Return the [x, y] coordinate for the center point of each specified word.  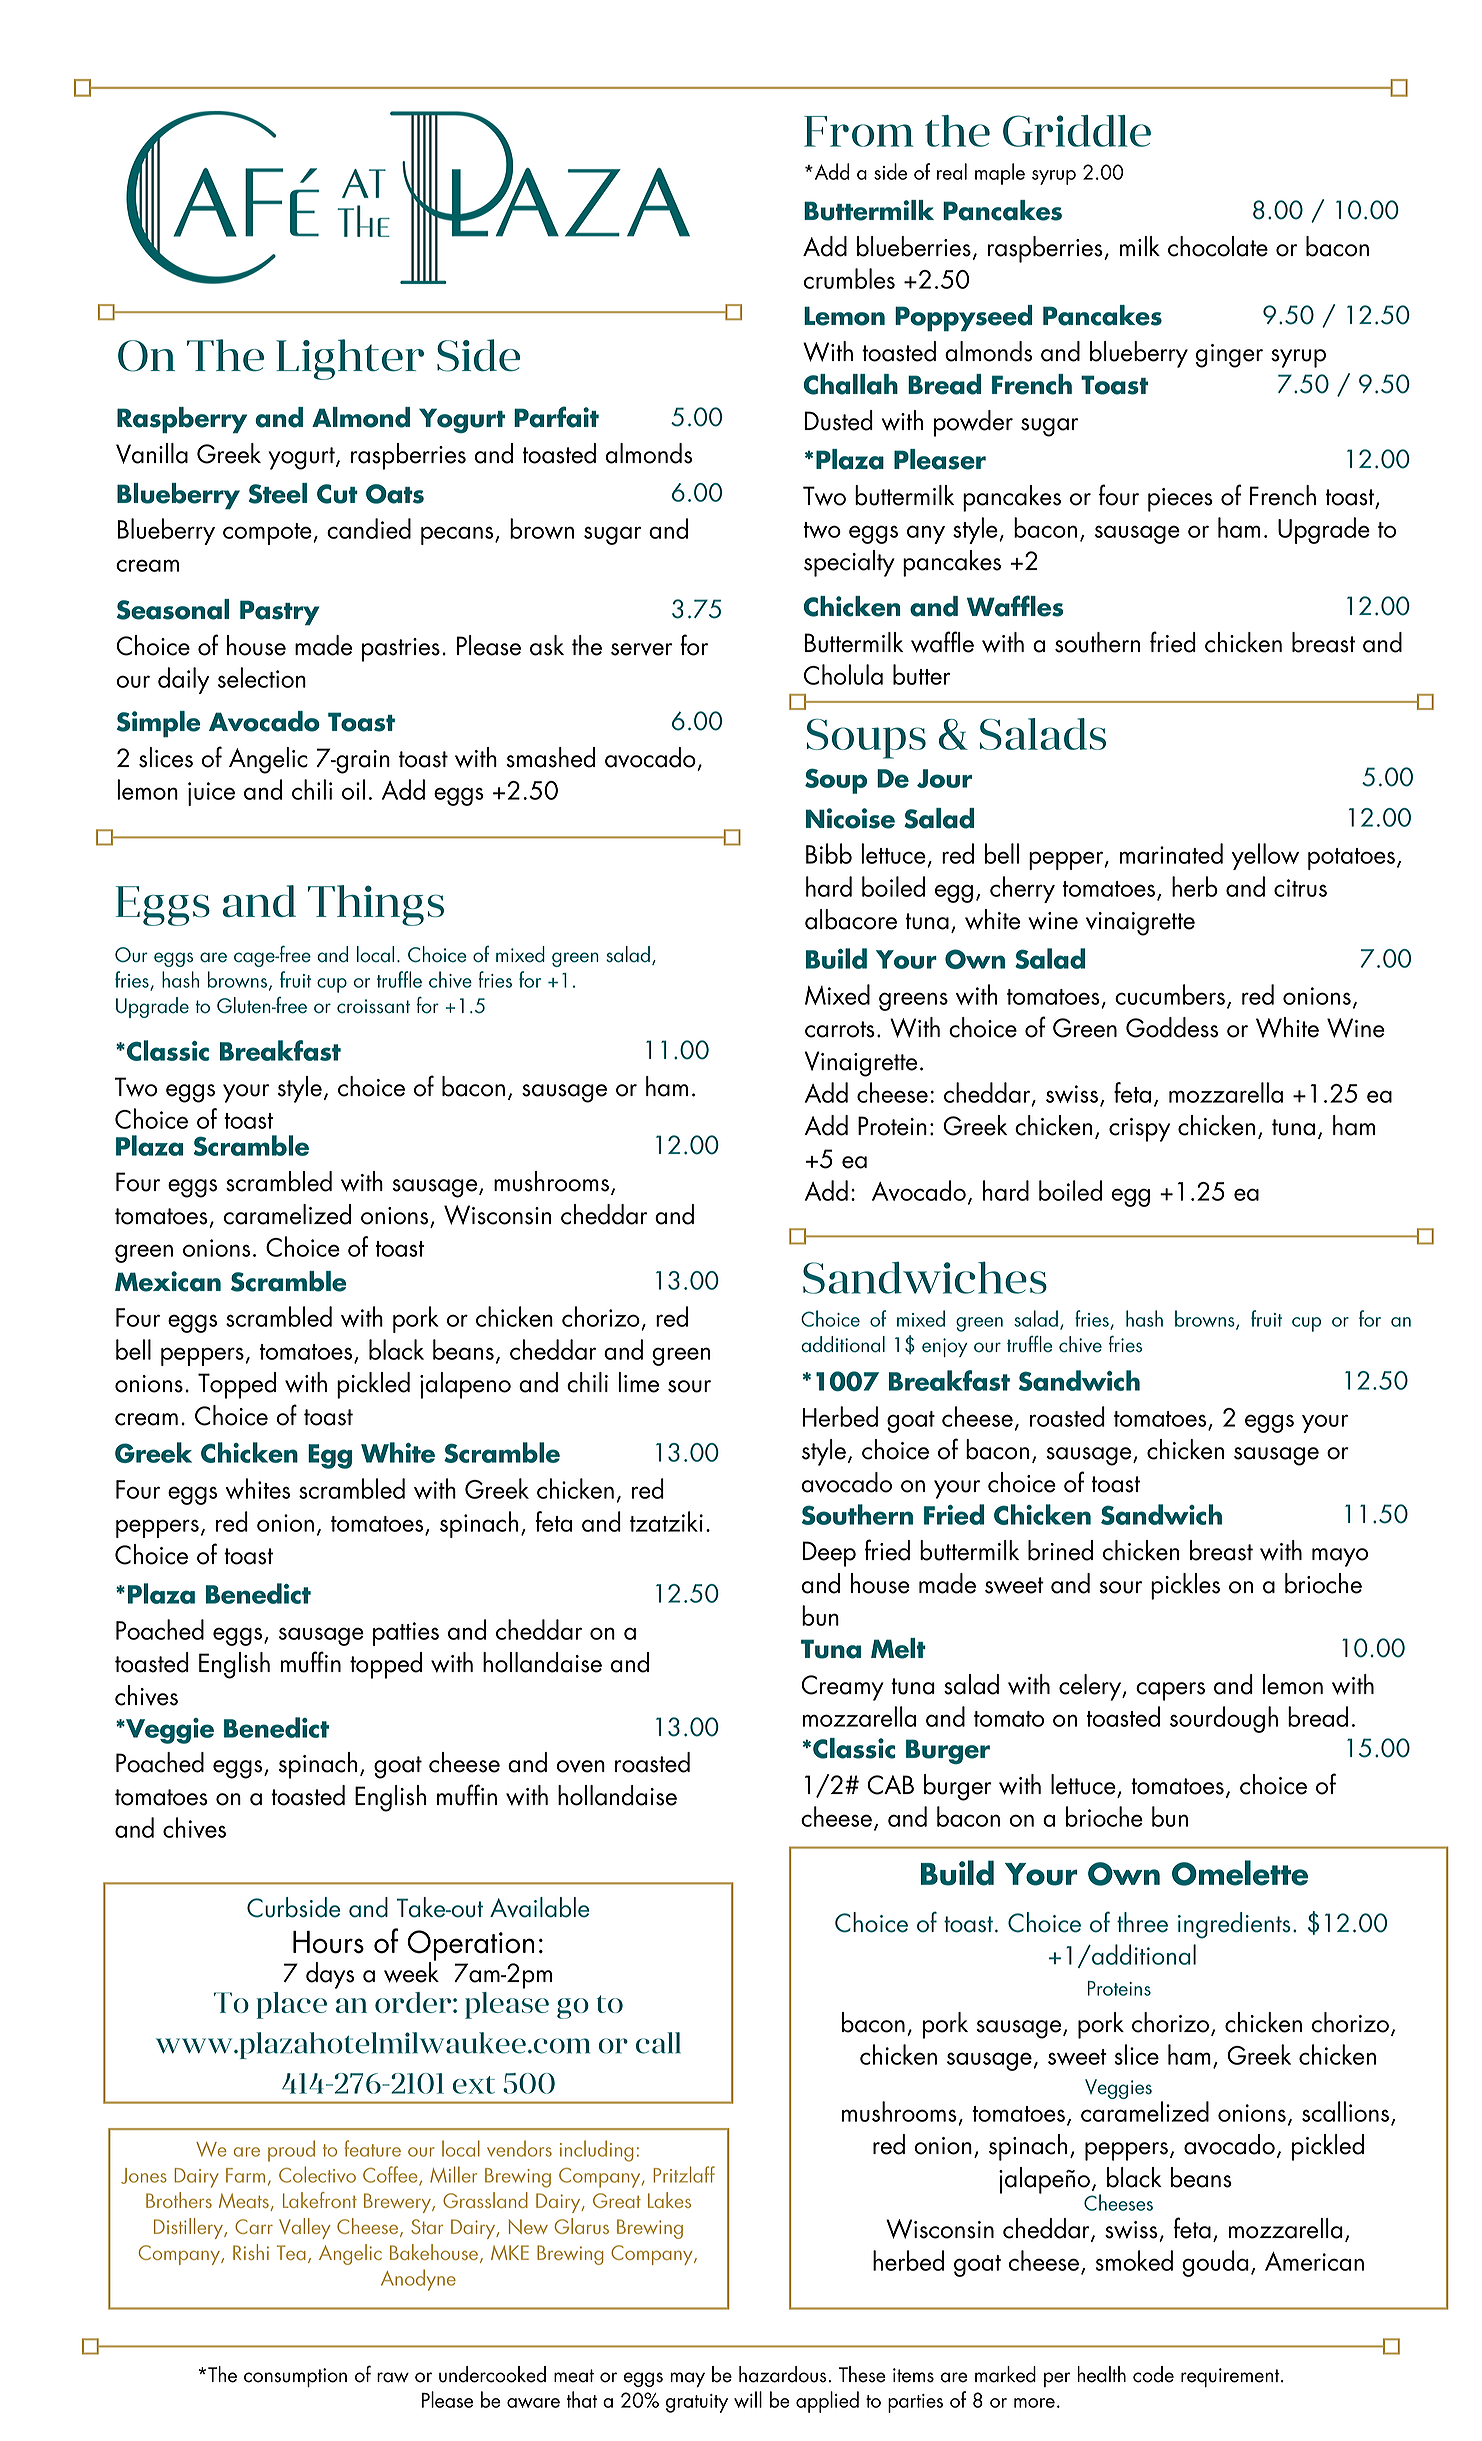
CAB [890, 1785]
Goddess [1172, 1027]
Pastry [280, 613]
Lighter [350, 359]
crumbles [849, 278]
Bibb [829, 853]
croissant [373, 1006]
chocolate [1218, 246]
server [641, 649]
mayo [1340, 1557]
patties [406, 1634]
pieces [1180, 500]
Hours [328, 1942]
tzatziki [666, 1521]
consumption [295, 2377]
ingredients [1234, 1925]
